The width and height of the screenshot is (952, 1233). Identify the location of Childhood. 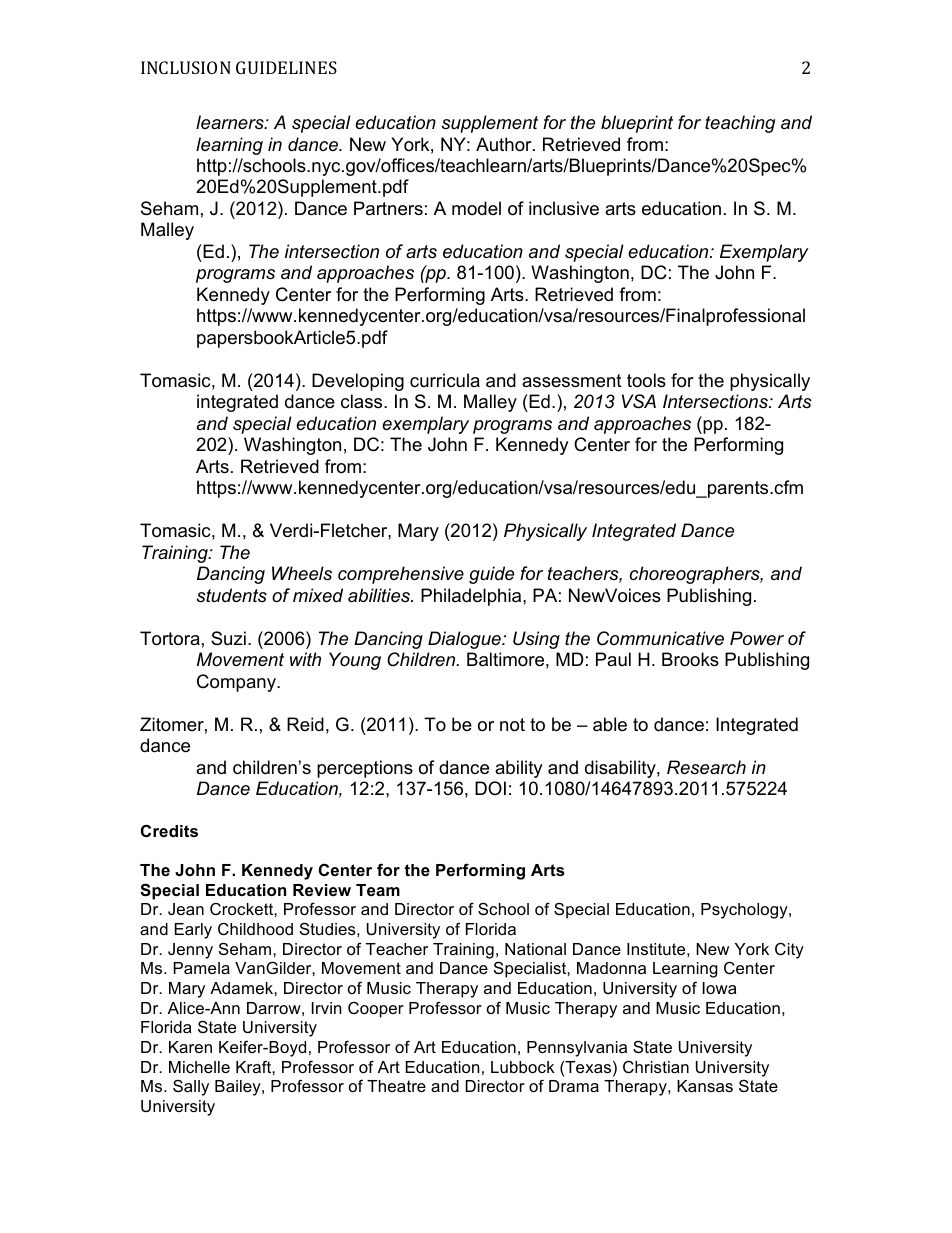
(255, 928).
